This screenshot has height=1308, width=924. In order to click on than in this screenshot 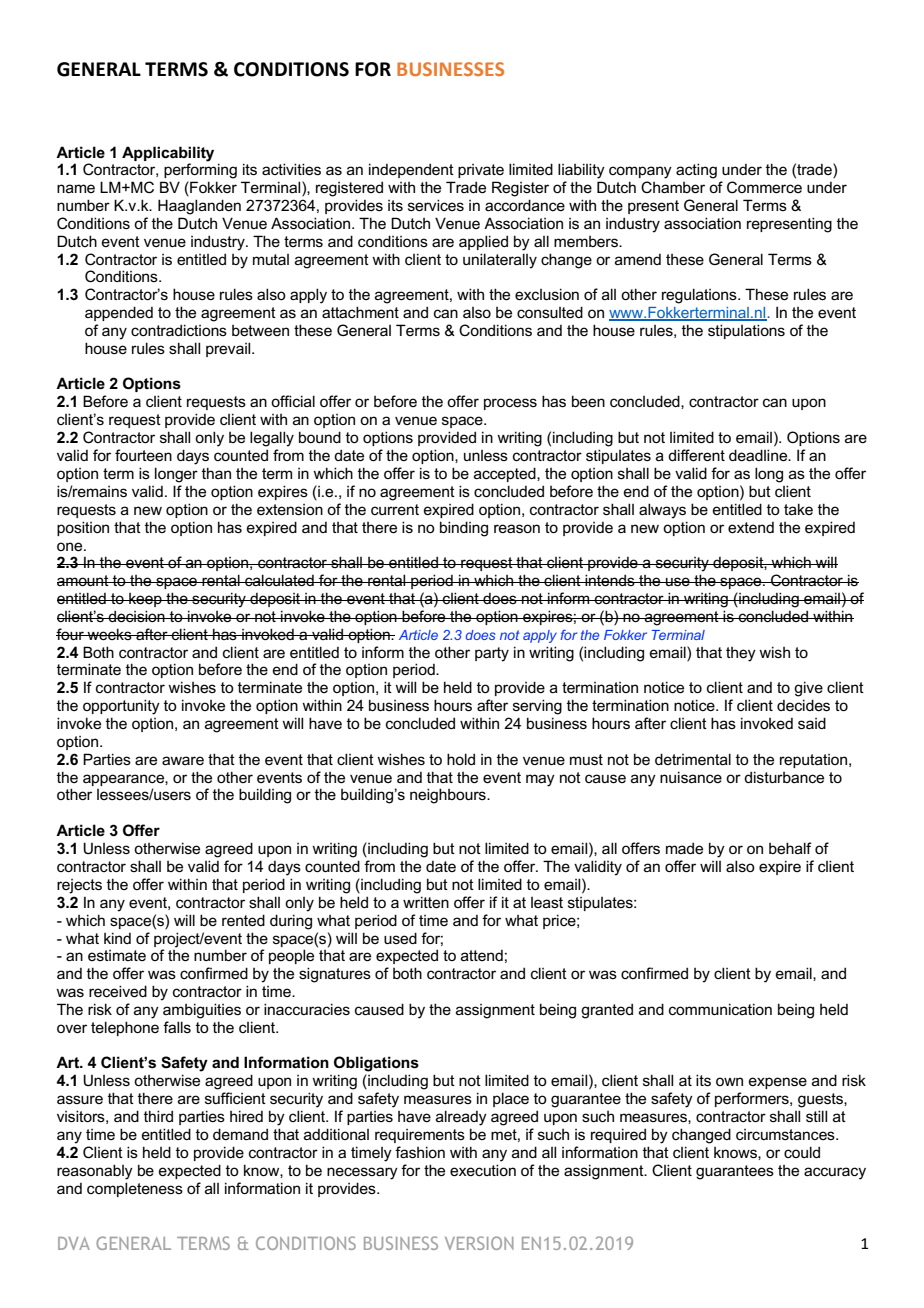, I will do `click(216, 473)`.
